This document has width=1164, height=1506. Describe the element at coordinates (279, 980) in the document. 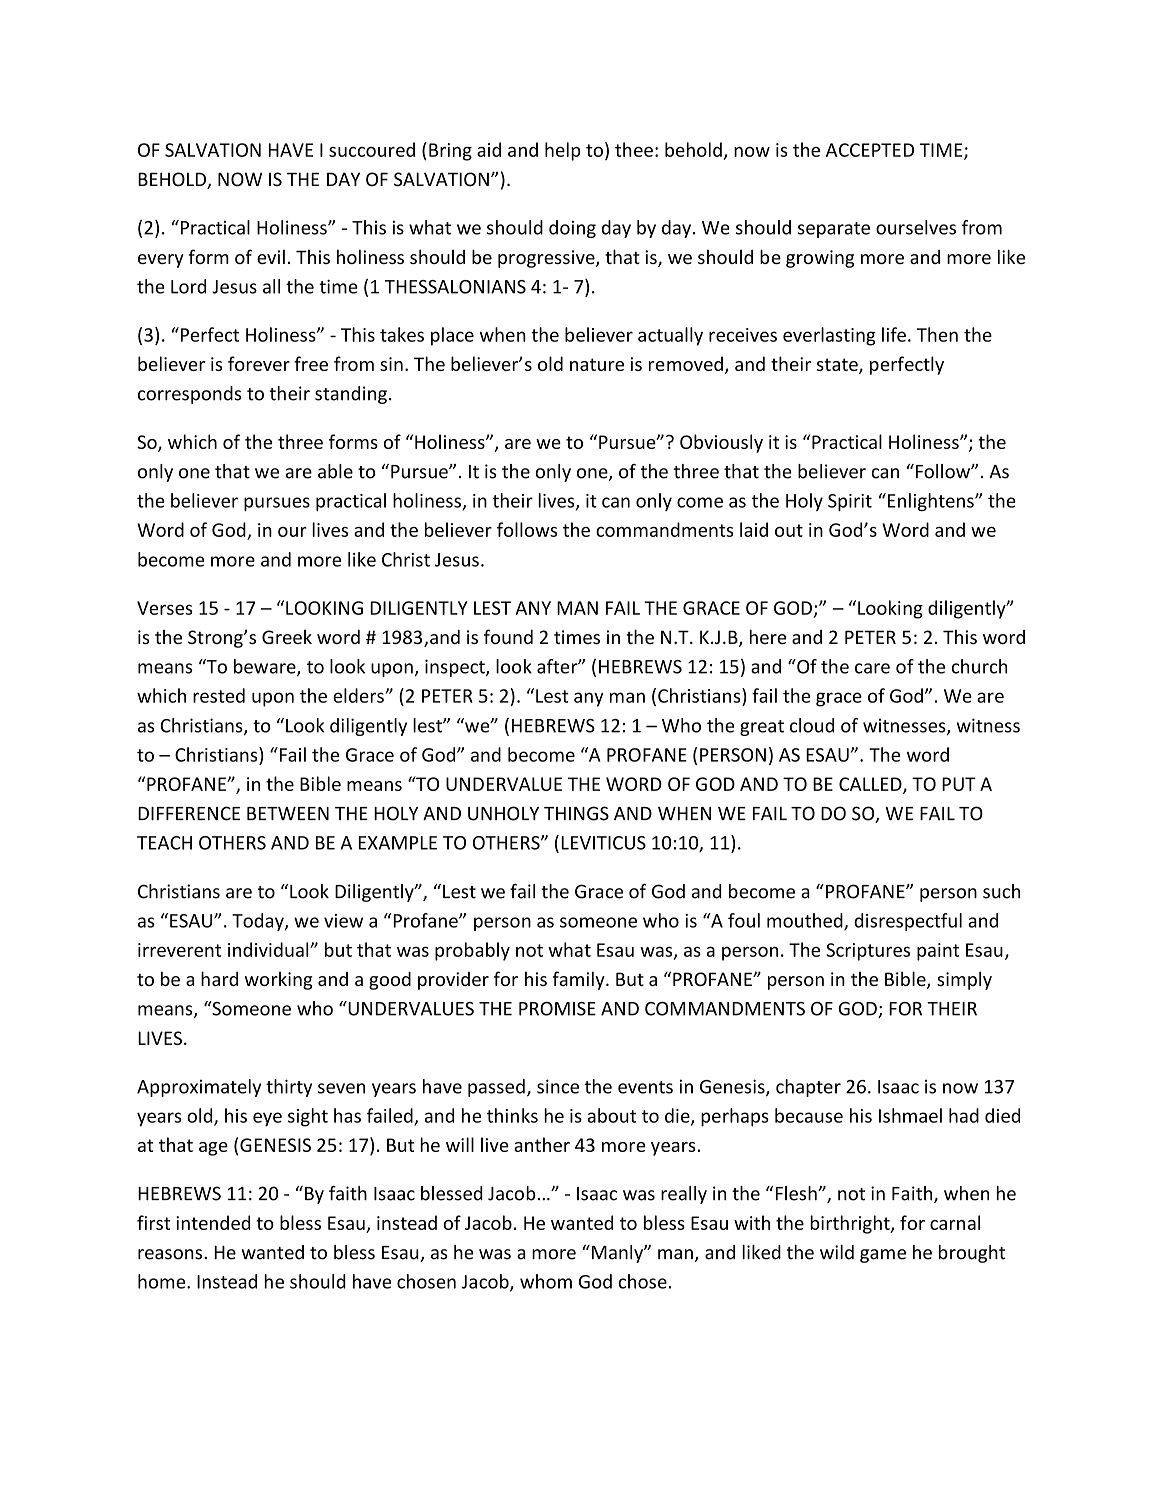

I see `working` at that location.
